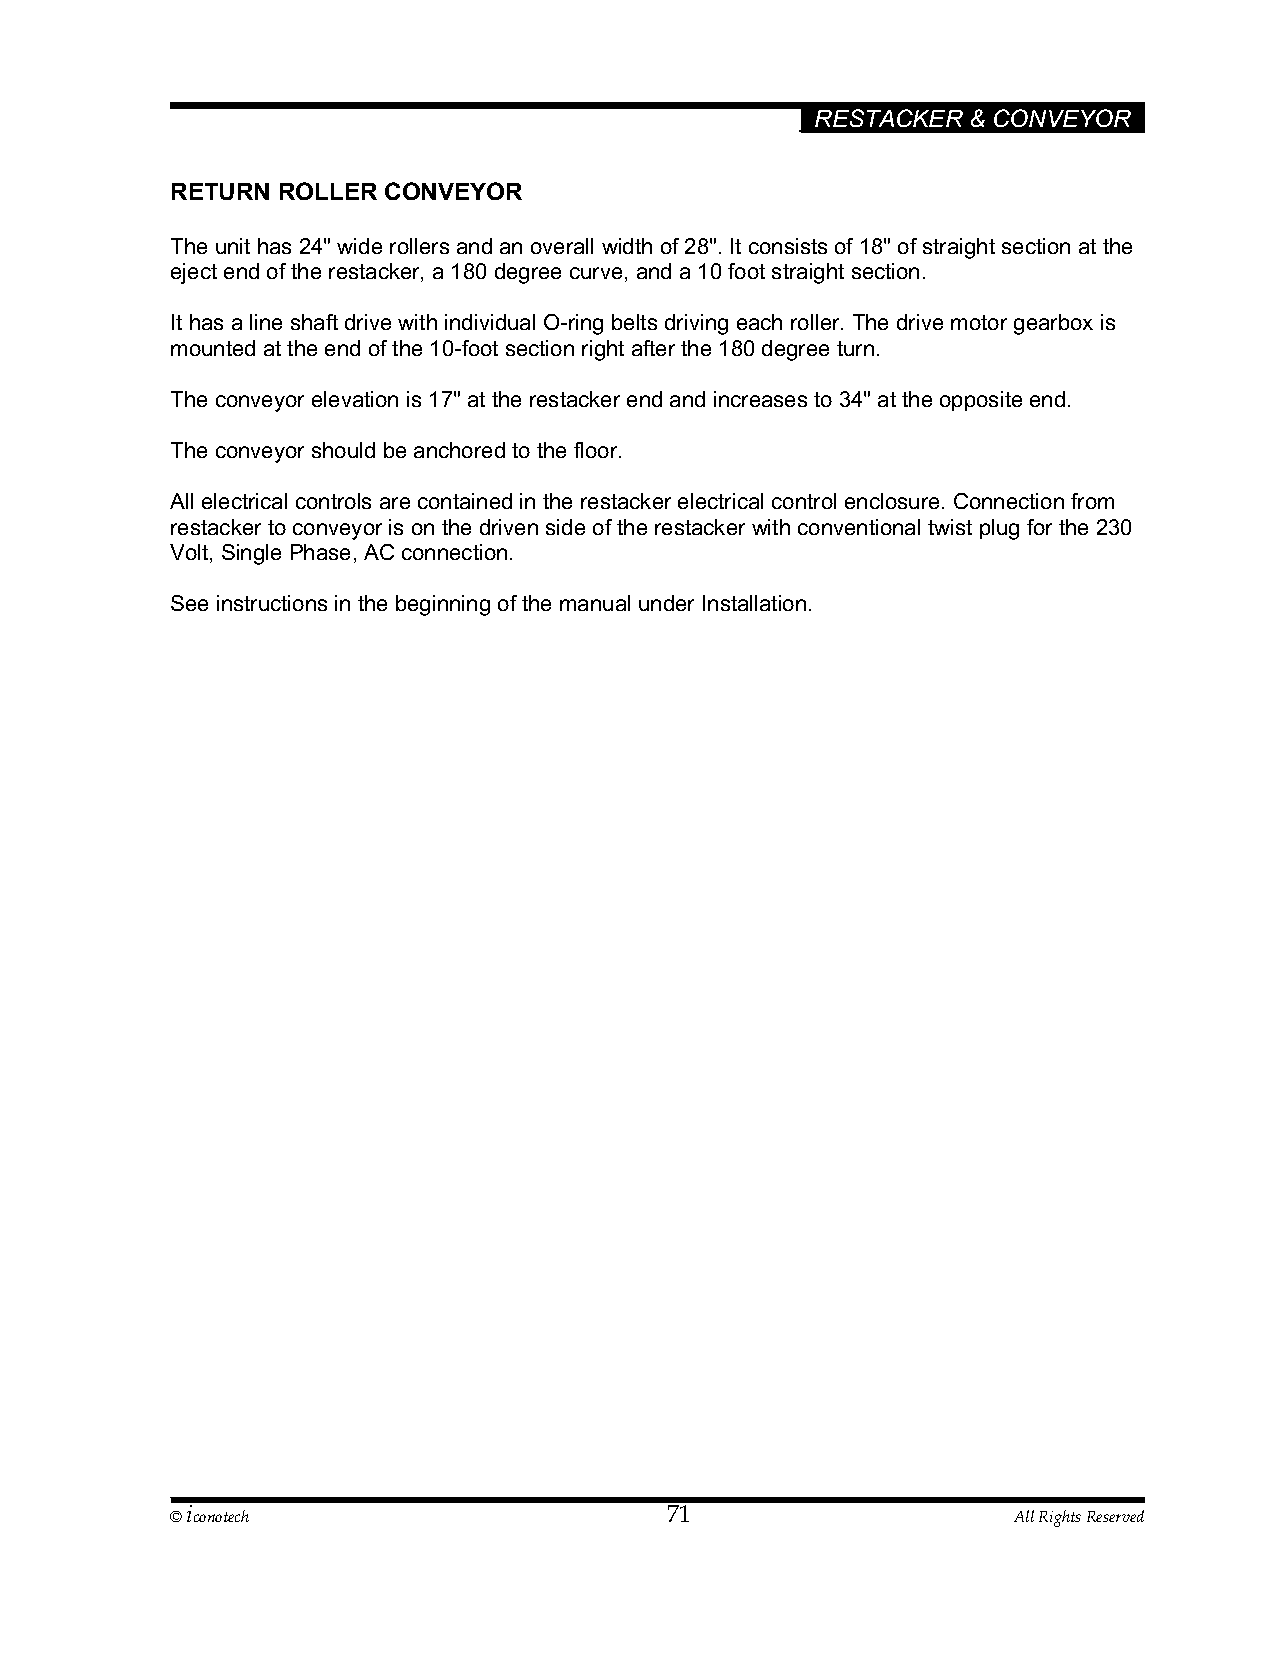 The height and width of the screenshot is (1664, 1286). Describe the element at coordinates (1115, 1516) in the screenshot. I see `Reserved` at that location.
